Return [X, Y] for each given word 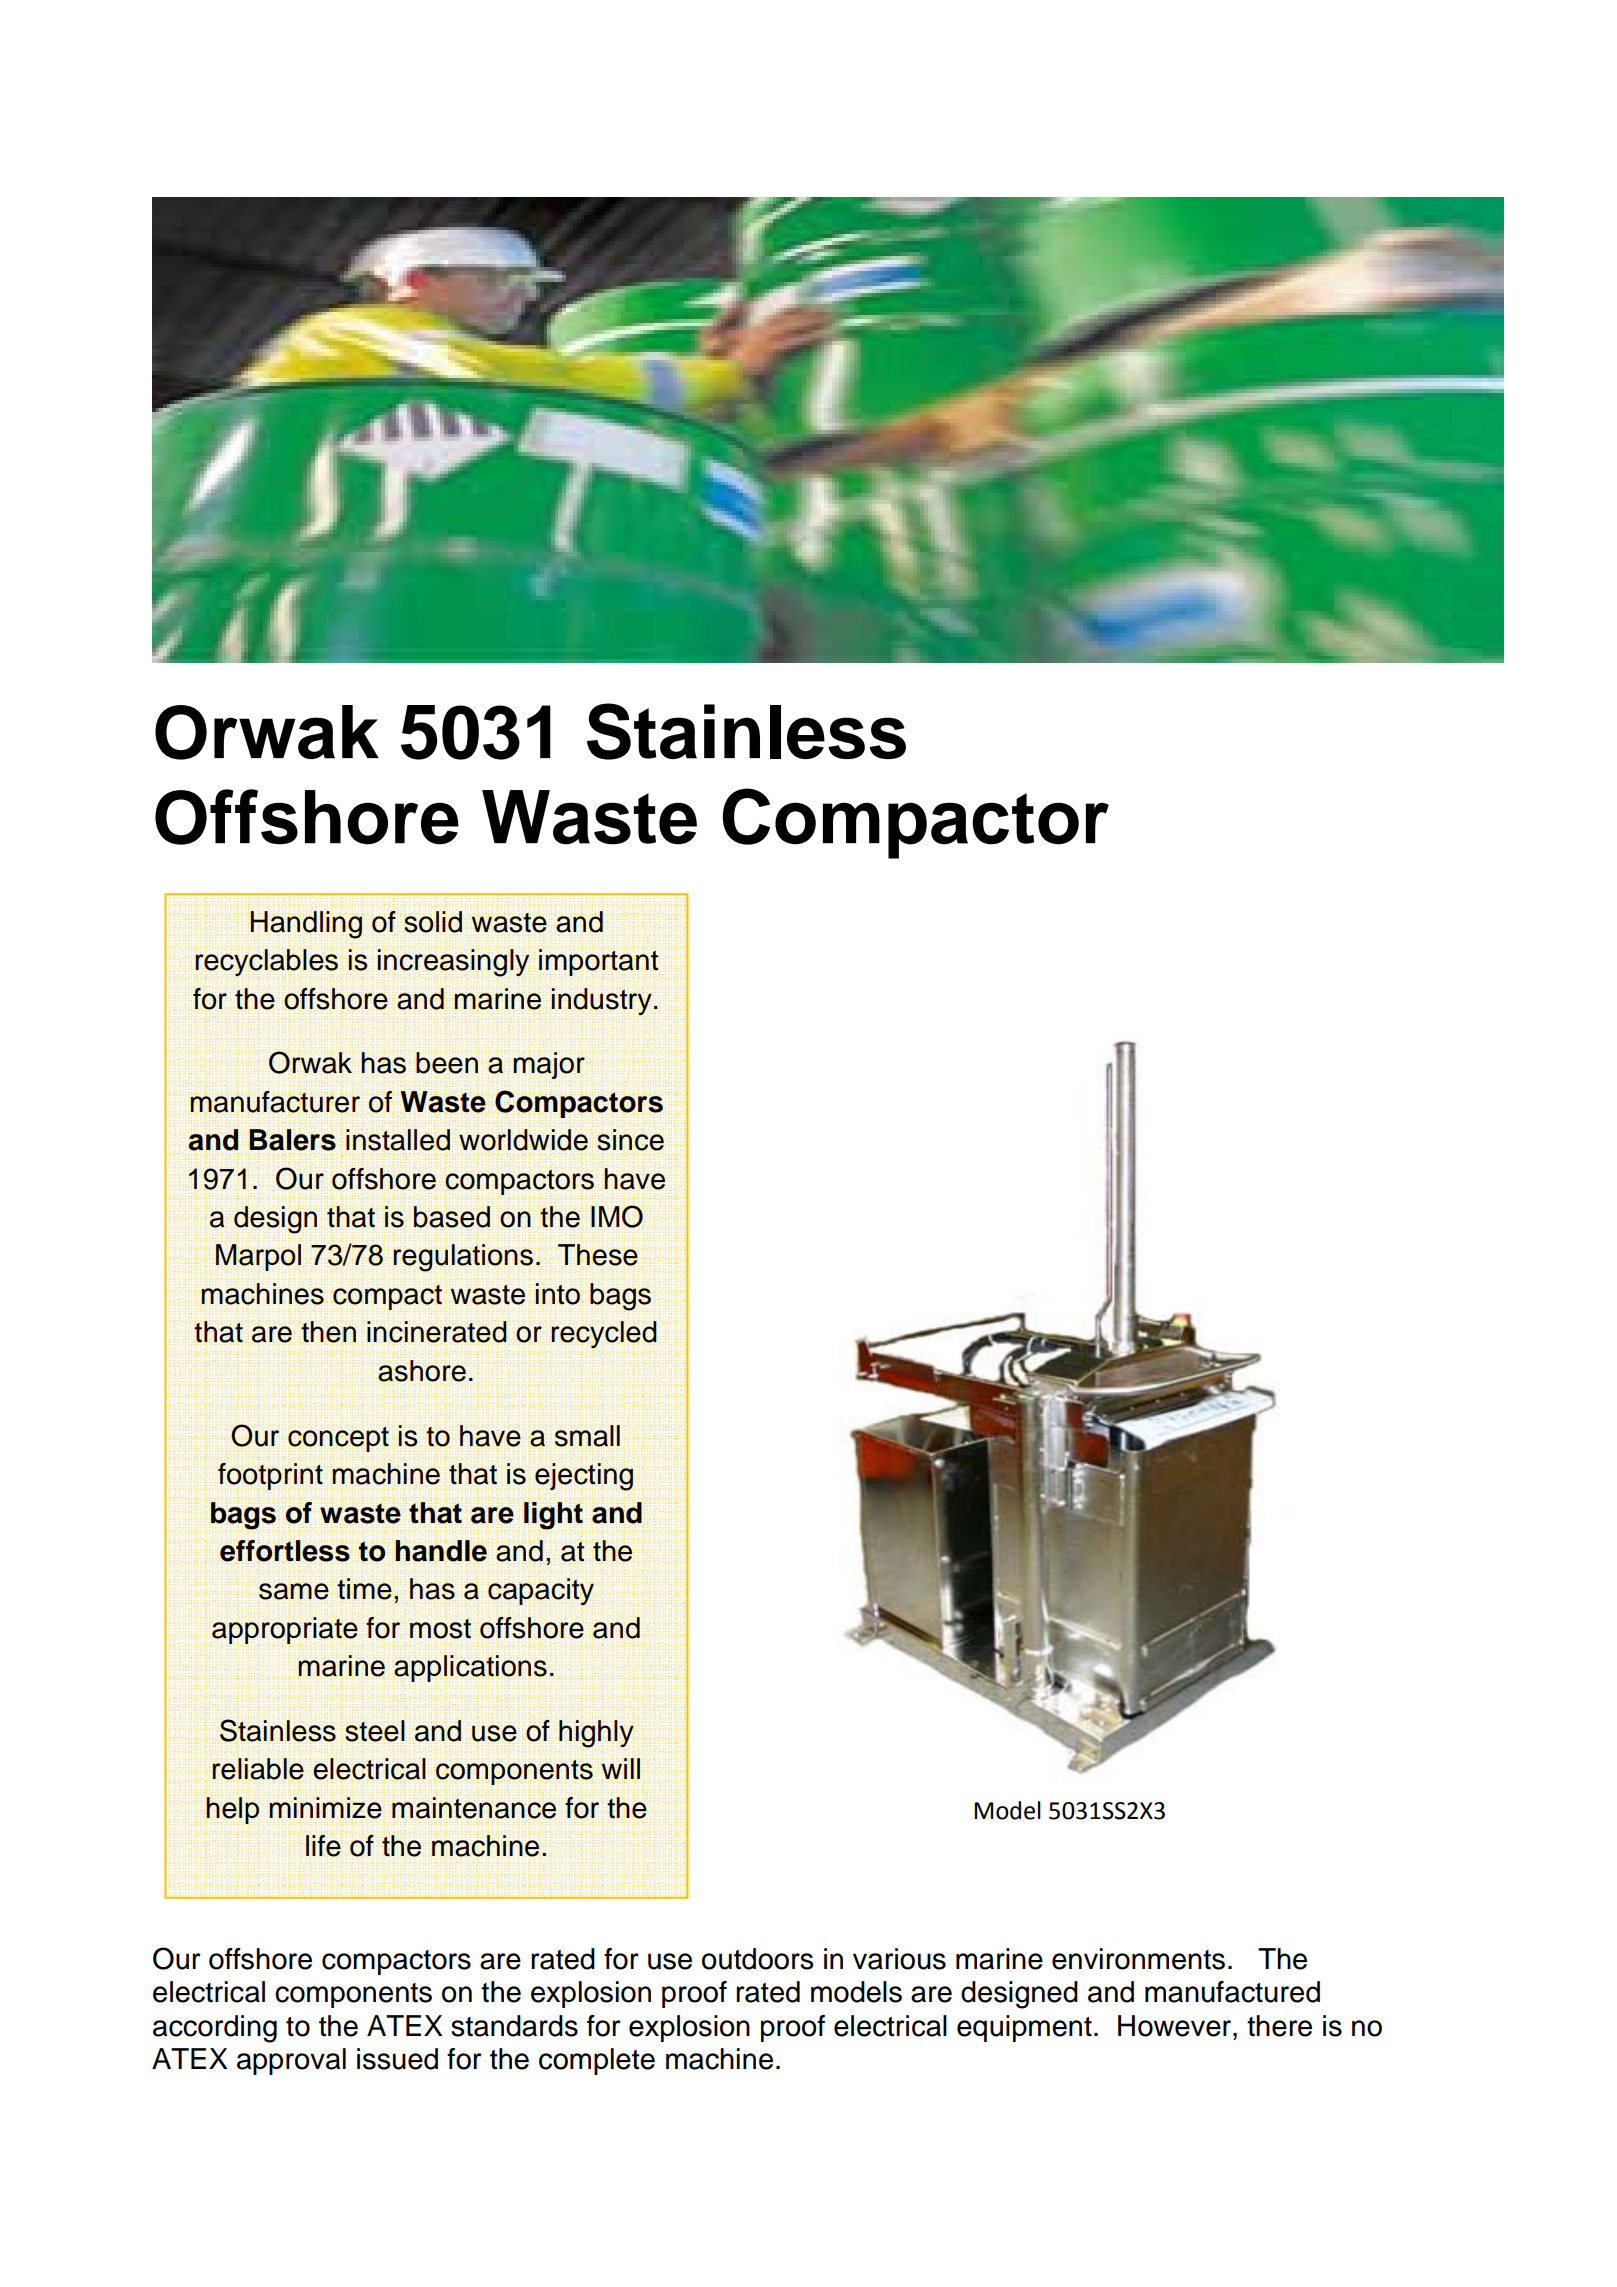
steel [375, 1731]
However [1176, 2026]
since [631, 1140]
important [599, 963]
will [620, 1769]
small [587, 1436]
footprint [271, 1476]
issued [397, 2059]
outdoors [758, 1959]
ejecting [585, 1477]
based [451, 1218]
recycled [604, 1335]
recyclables [266, 963]
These [598, 1255]
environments [1138, 1959]
